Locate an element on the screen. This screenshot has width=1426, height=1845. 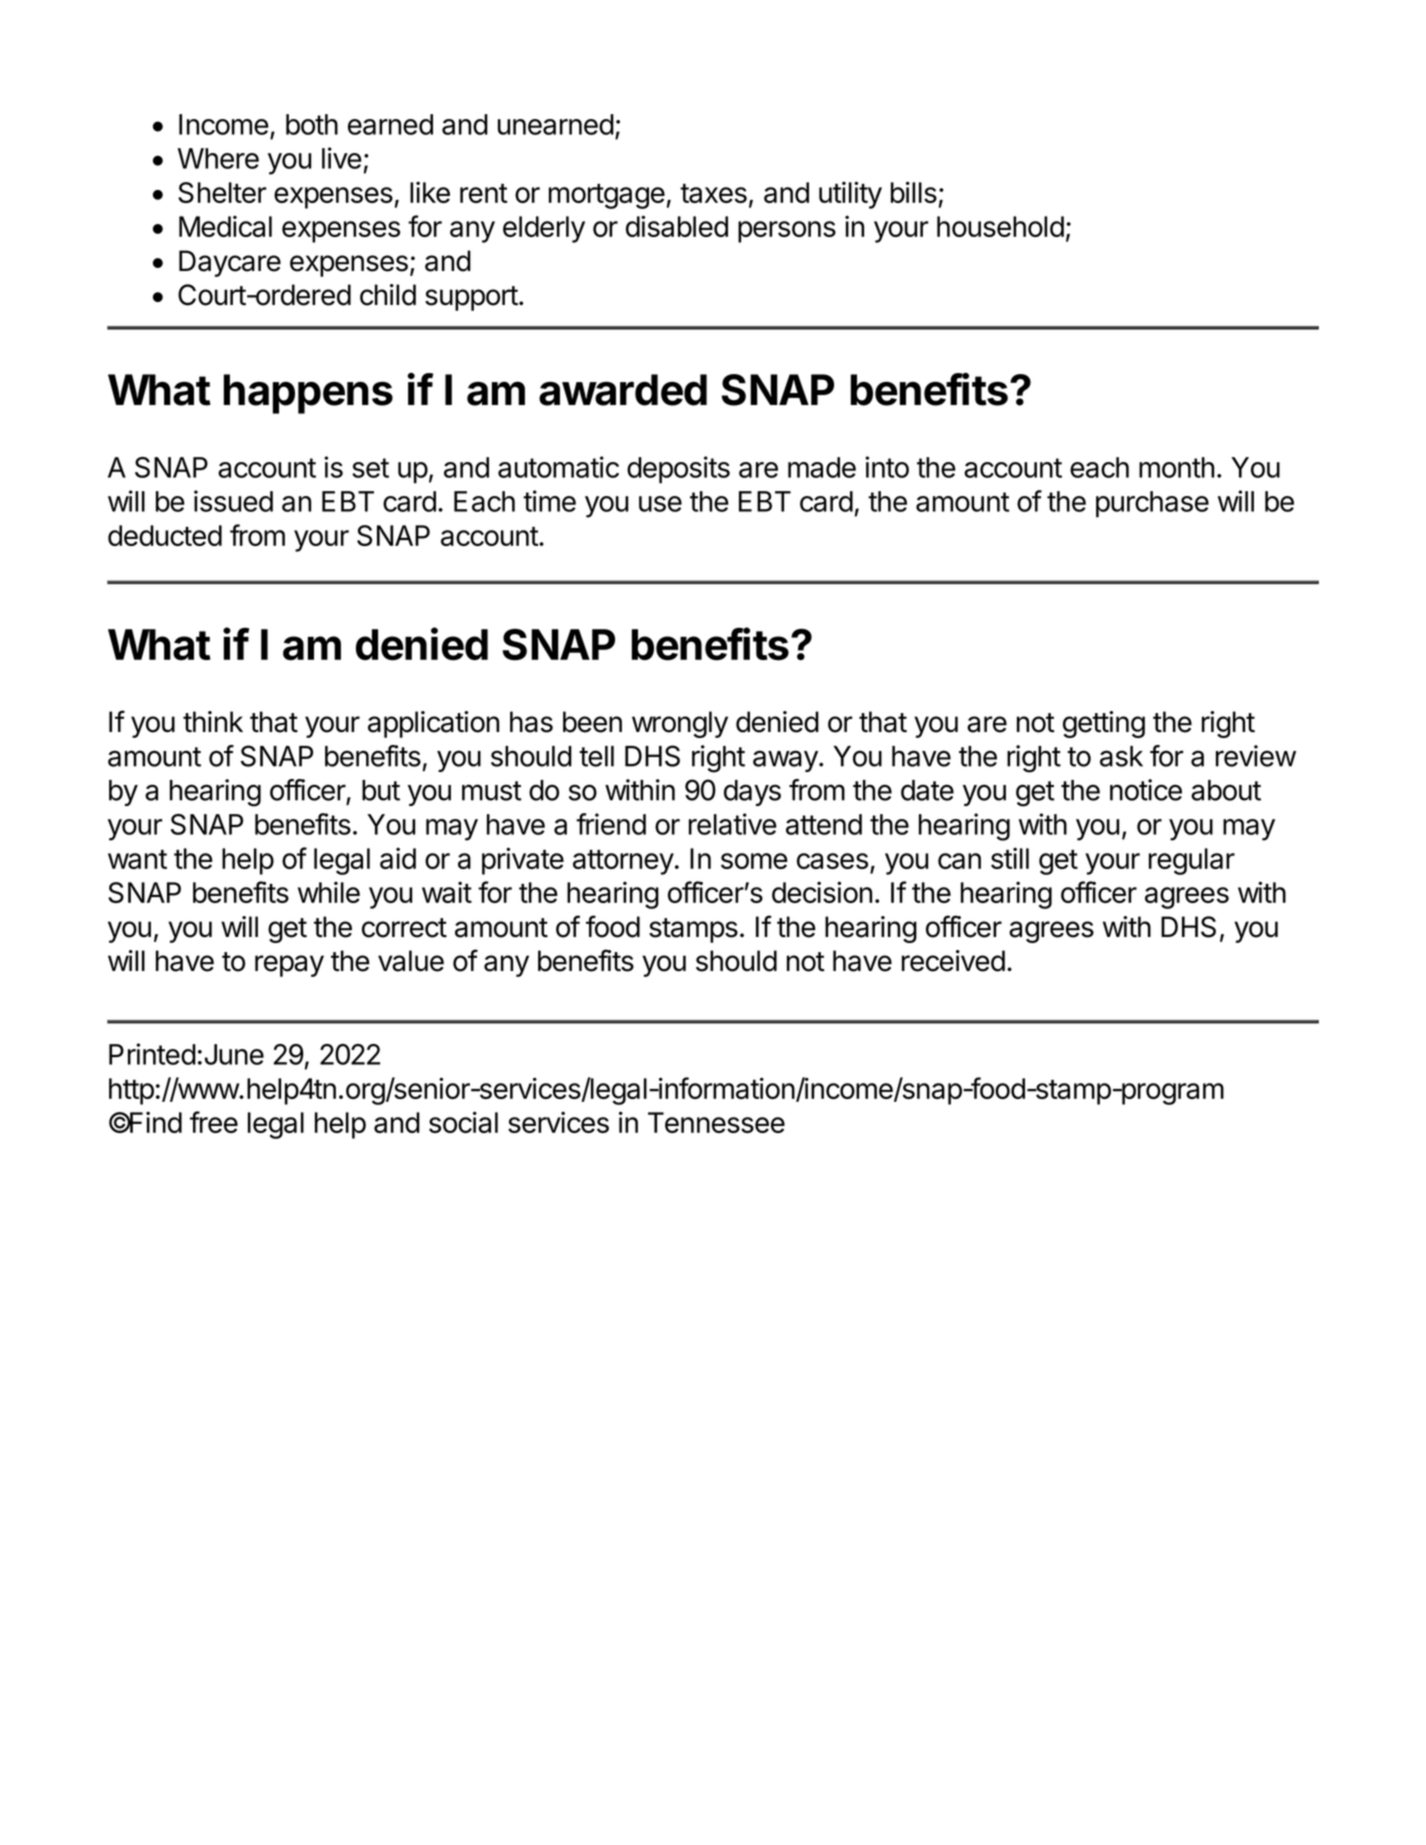
free is located at coordinates (214, 1122).
